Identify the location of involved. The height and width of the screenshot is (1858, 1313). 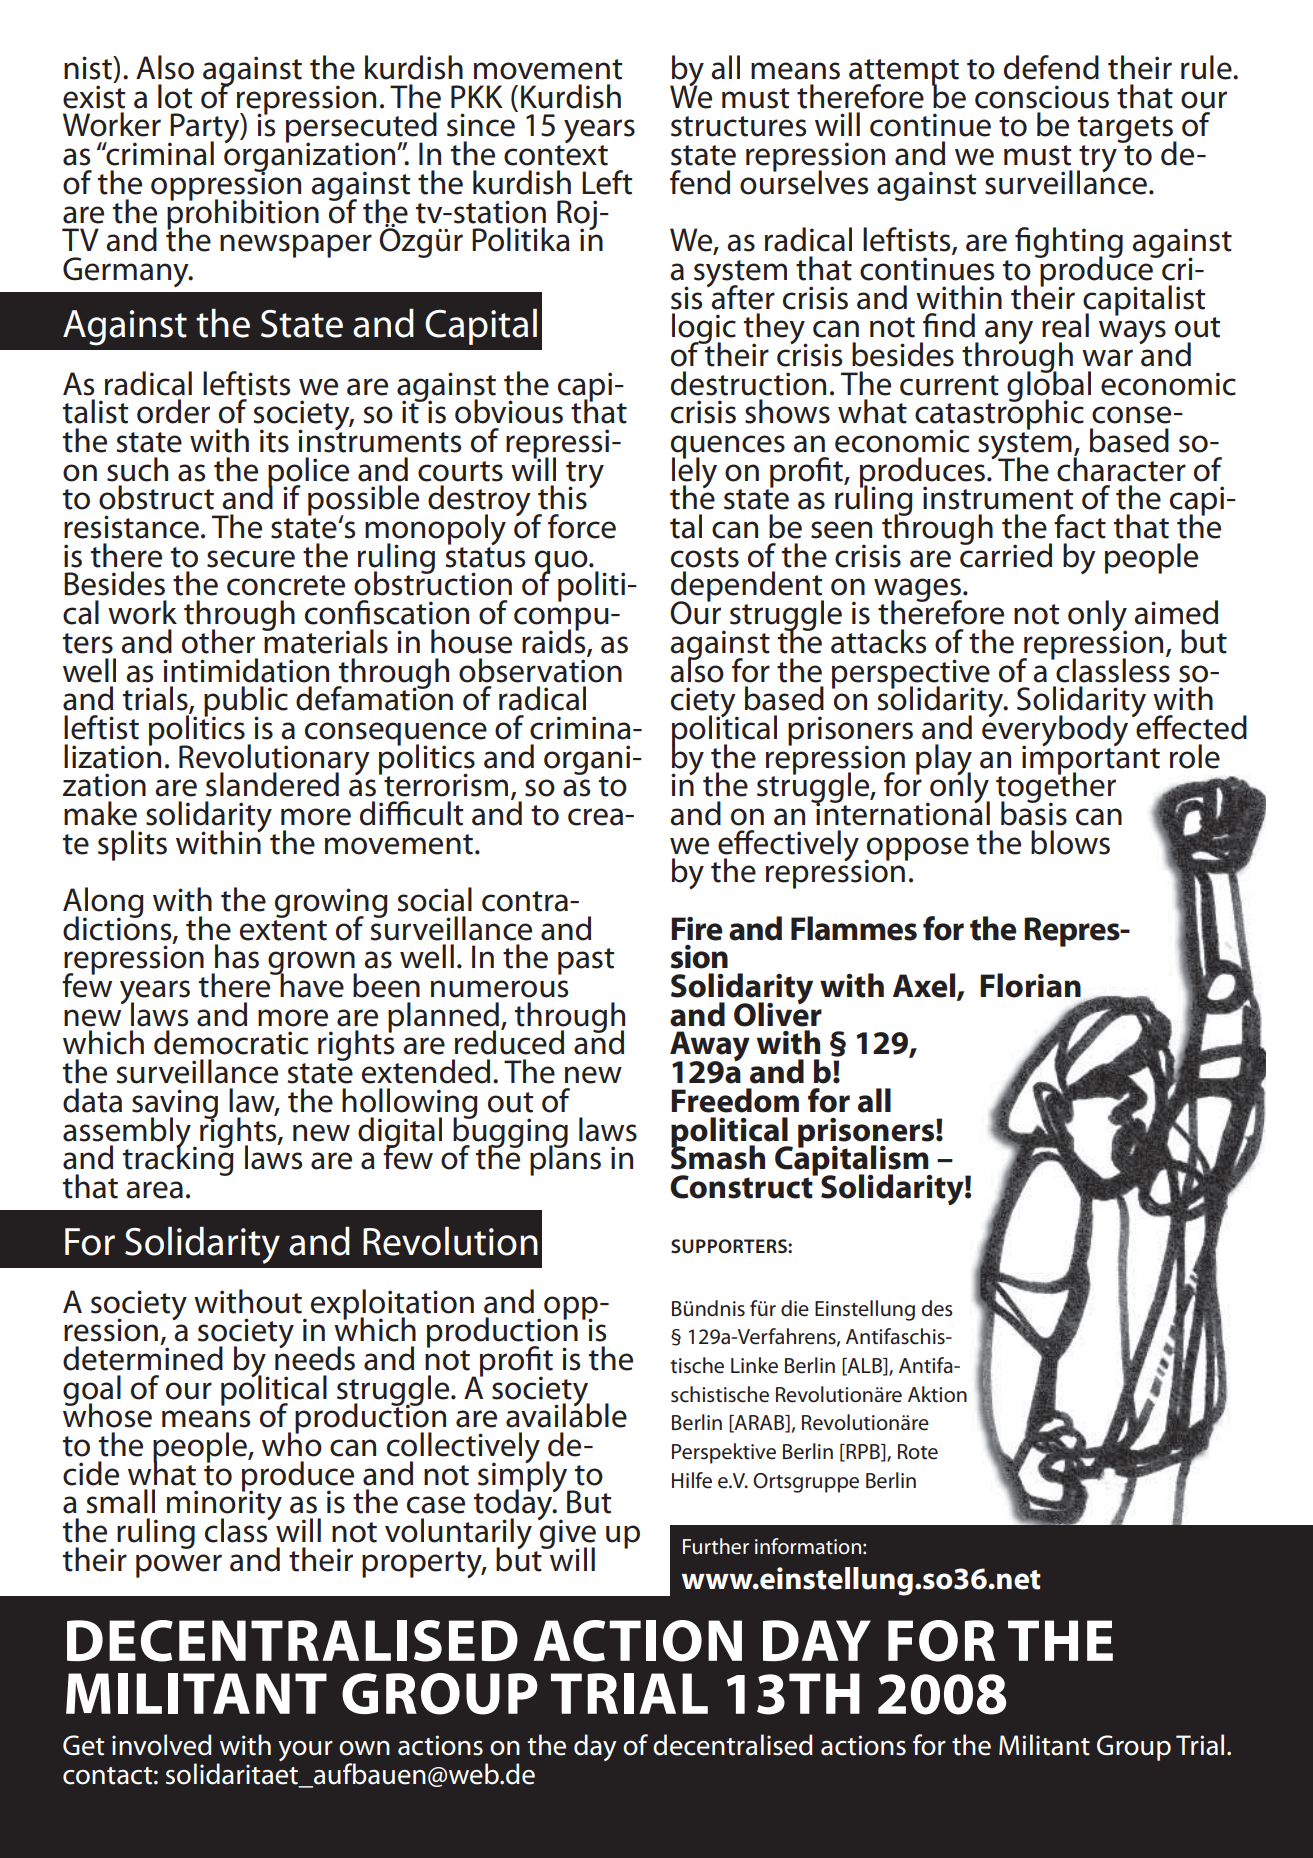
(162, 1745).
